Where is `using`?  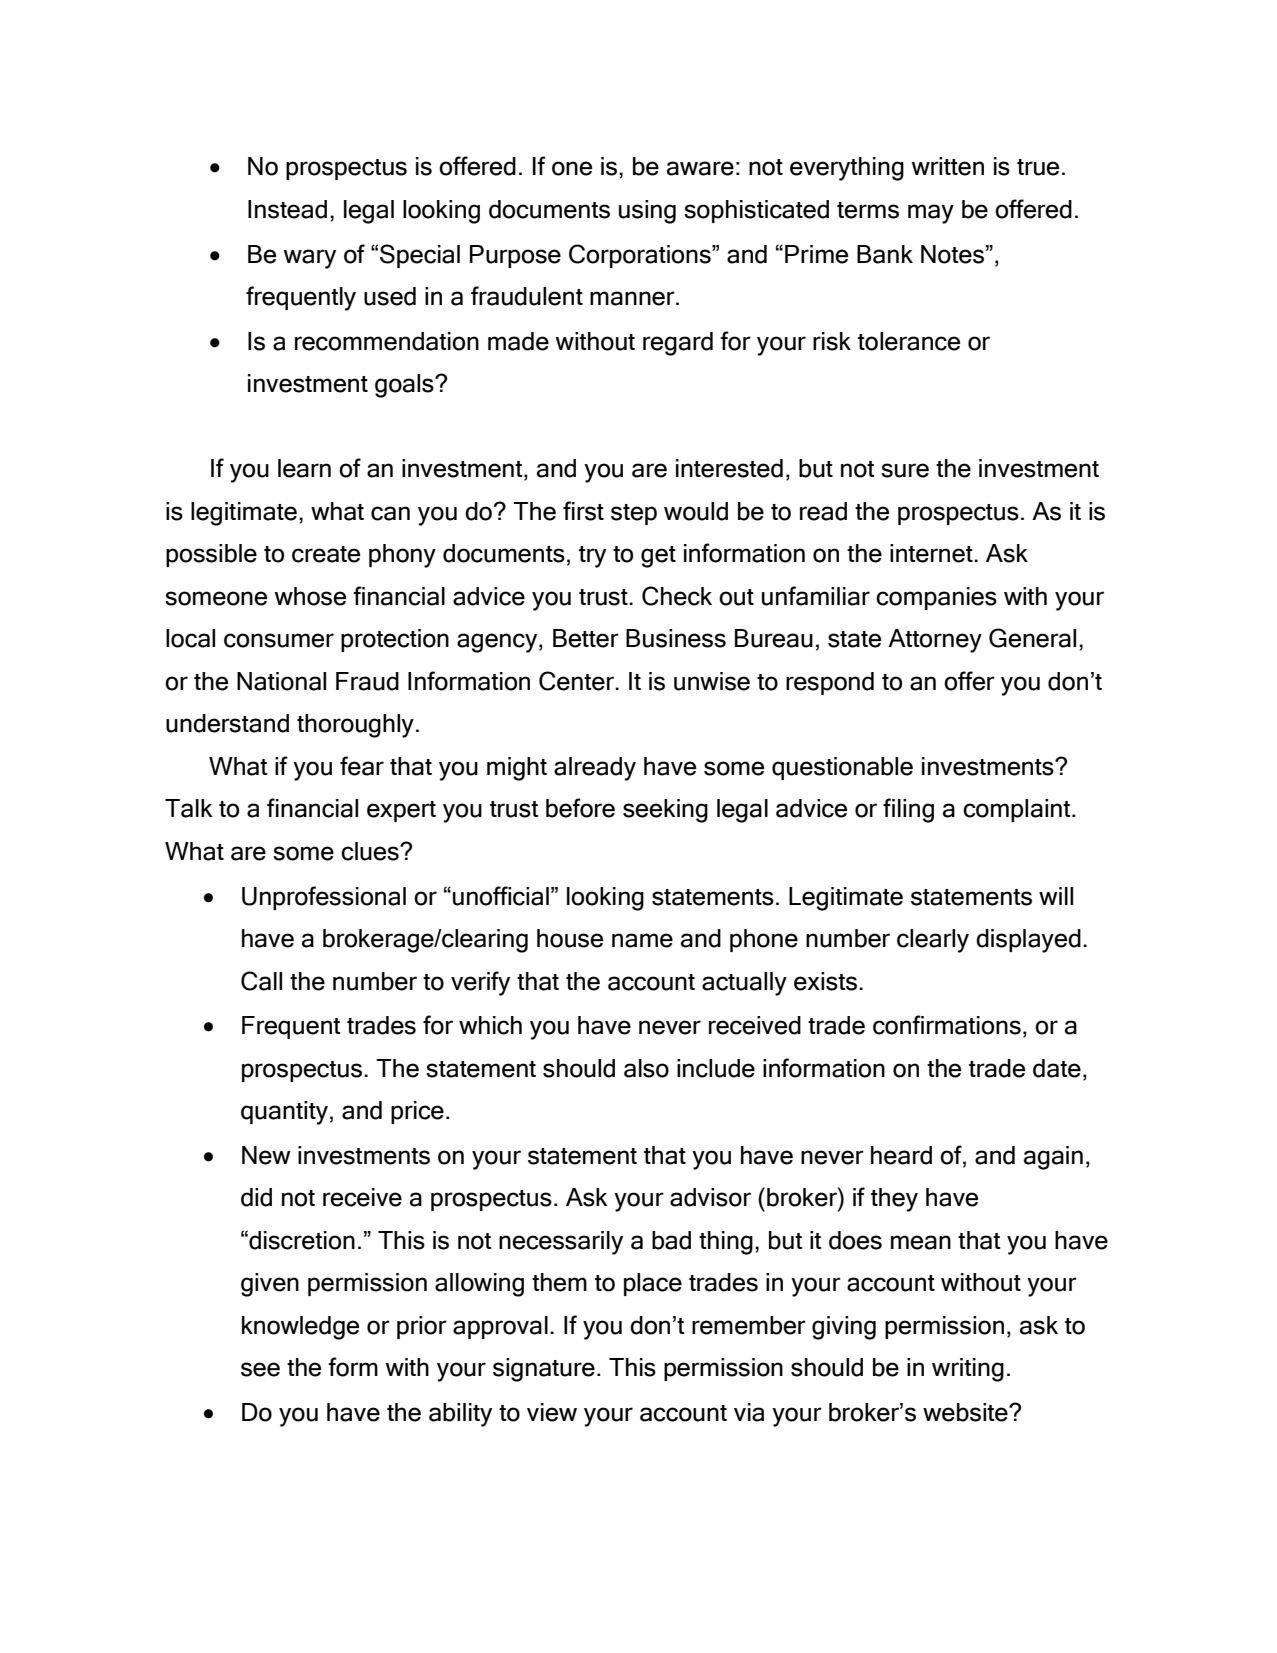
using is located at coordinates (647, 212).
